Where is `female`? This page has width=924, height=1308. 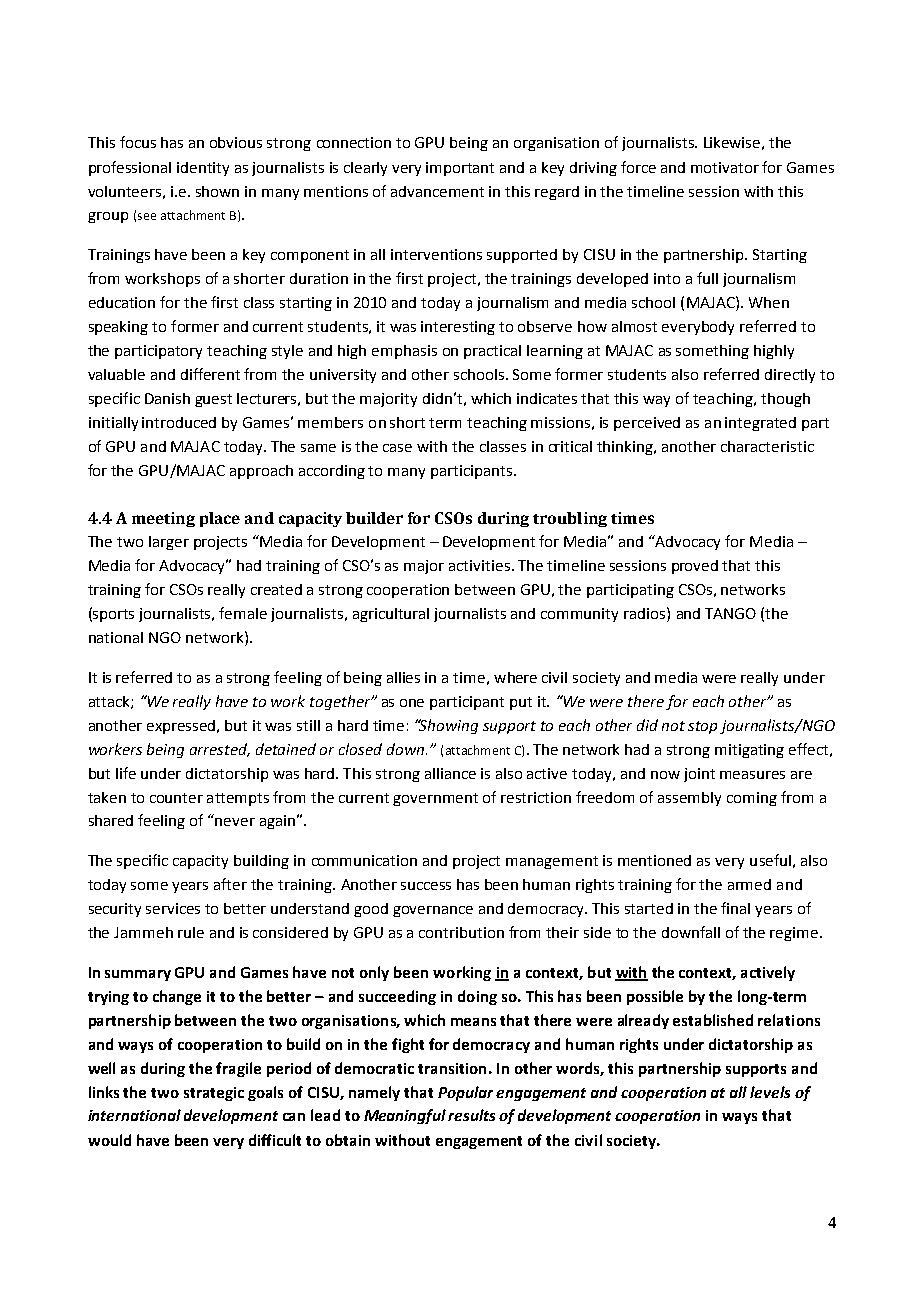 female is located at coordinates (243, 613).
